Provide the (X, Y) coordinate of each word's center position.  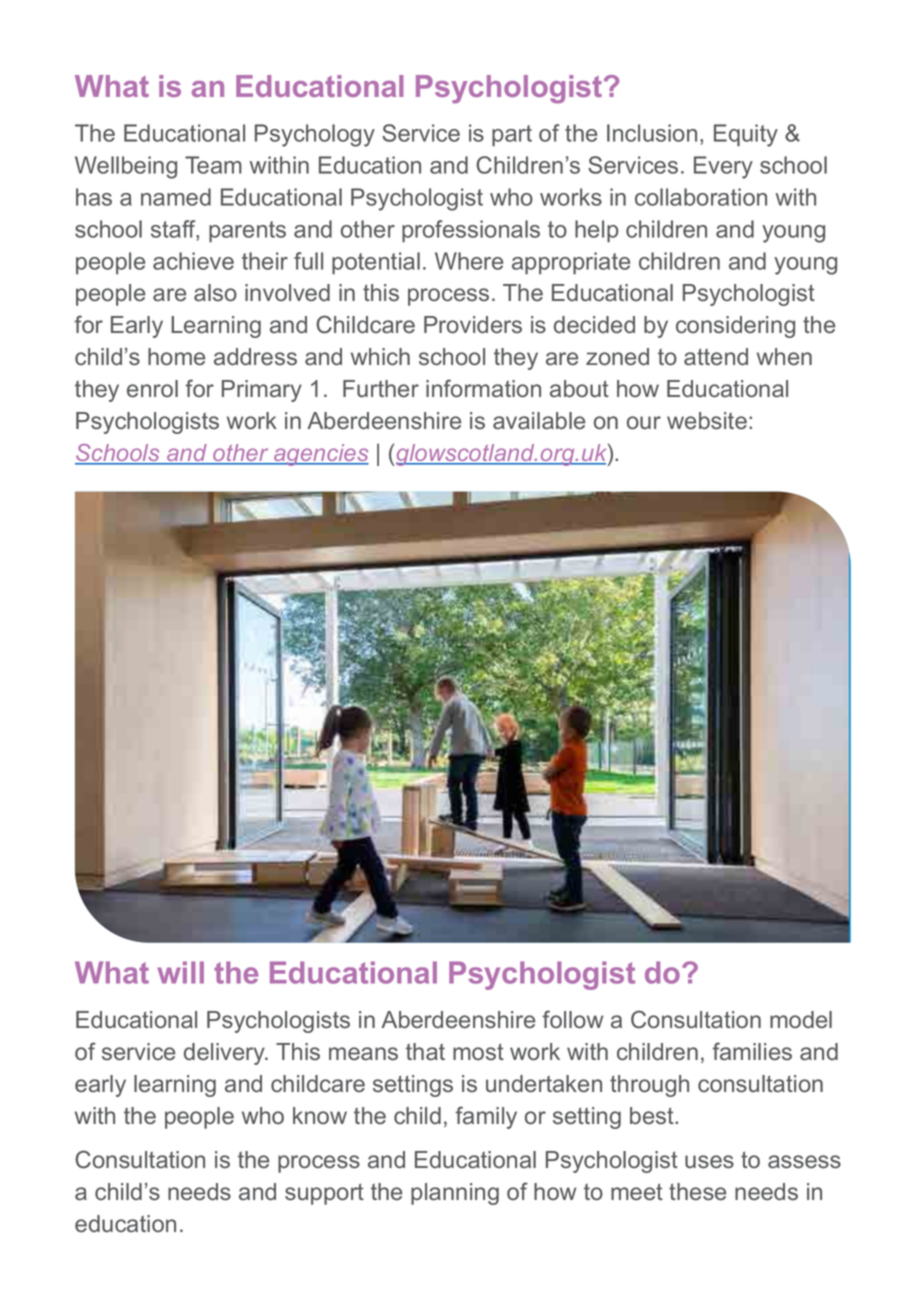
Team (213, 165)
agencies (320, 455)
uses (709, 1161)
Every (723, 167)
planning (455, 1194)
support (324, 1194)
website (707, 420)
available (539, 420)
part (512, 136)
